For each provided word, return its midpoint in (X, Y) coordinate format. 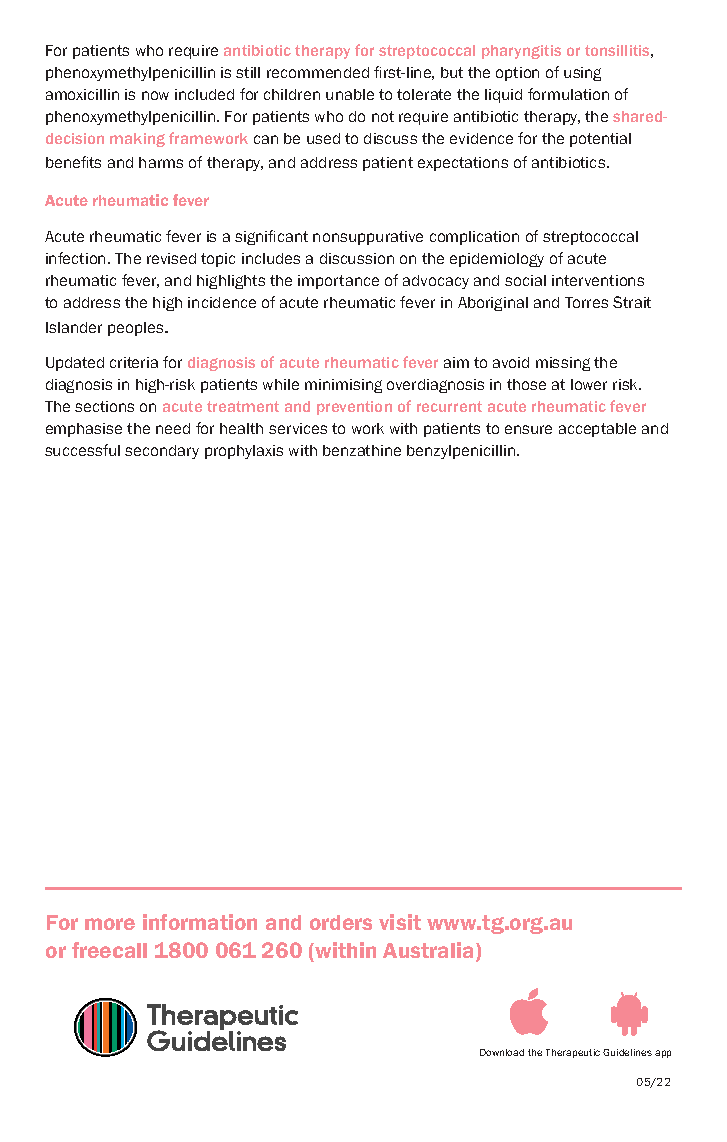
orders (341, 922)
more (110, 924)
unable (350, 94)
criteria (134, 362)
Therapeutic (573, 1053)
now (155, 95)
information (200, 922)
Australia (430, 951)
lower (589, 384)
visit (400, 922)
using (582, 74)
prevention (354, 408)
